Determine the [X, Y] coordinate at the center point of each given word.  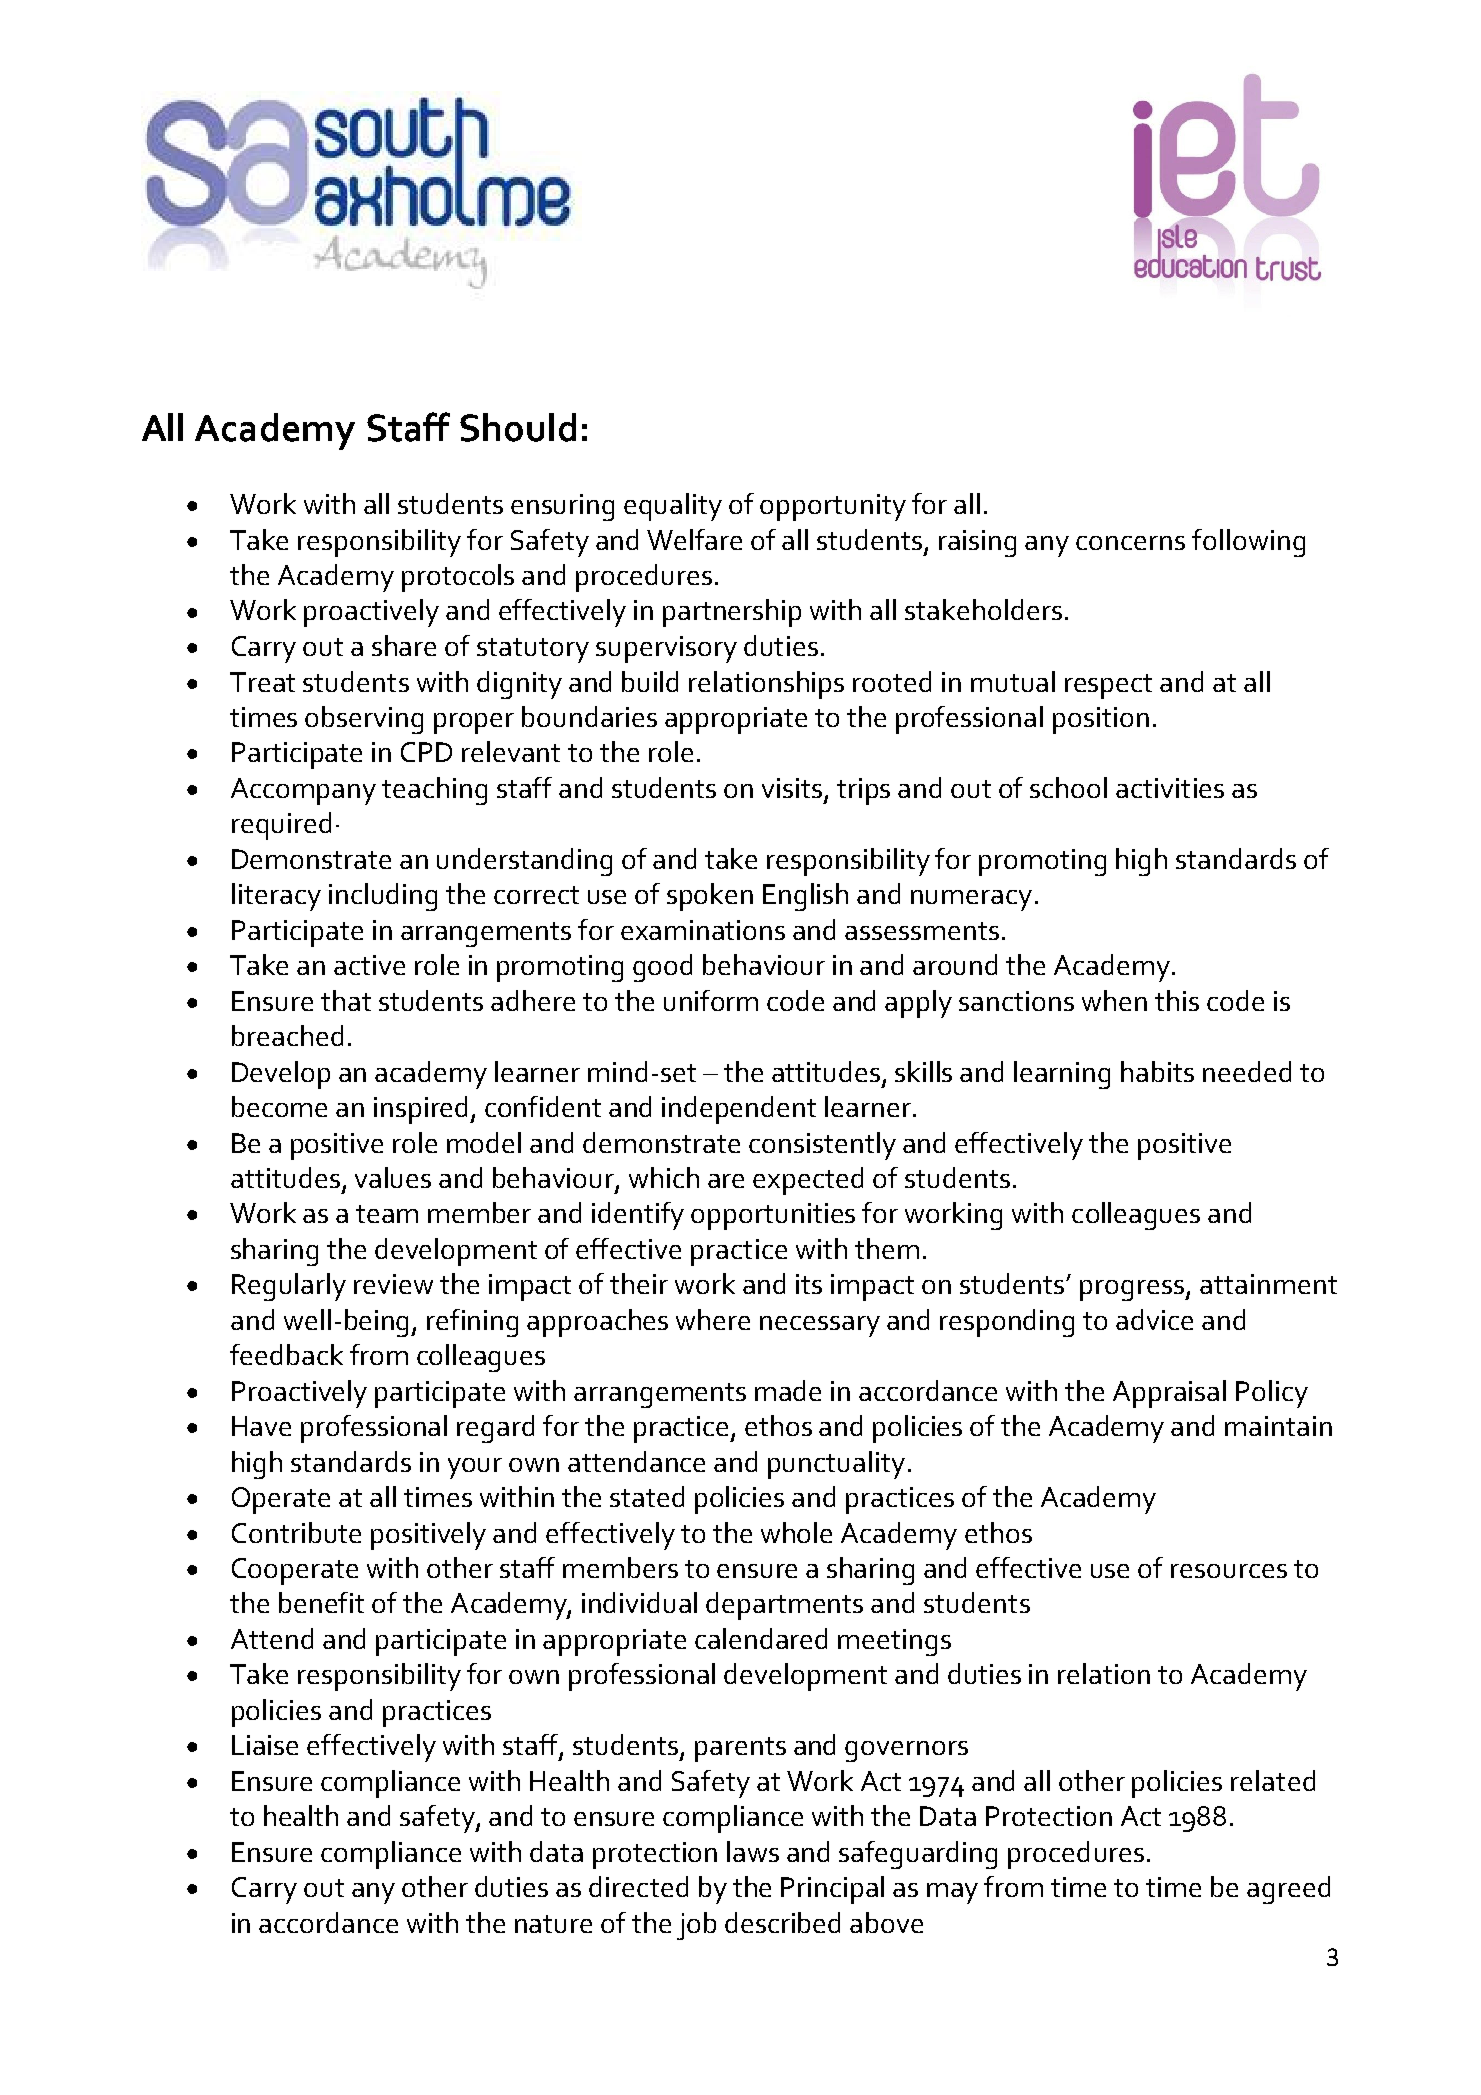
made [788, 1390]
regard [495, 1429]
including [383, 897]
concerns [1130, 543]
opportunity [833, 507]
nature [553, 1924]
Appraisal [1169, 1394]
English [805, 897]
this [1177, 1000]
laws [753, 1851]
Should [518, 427]
